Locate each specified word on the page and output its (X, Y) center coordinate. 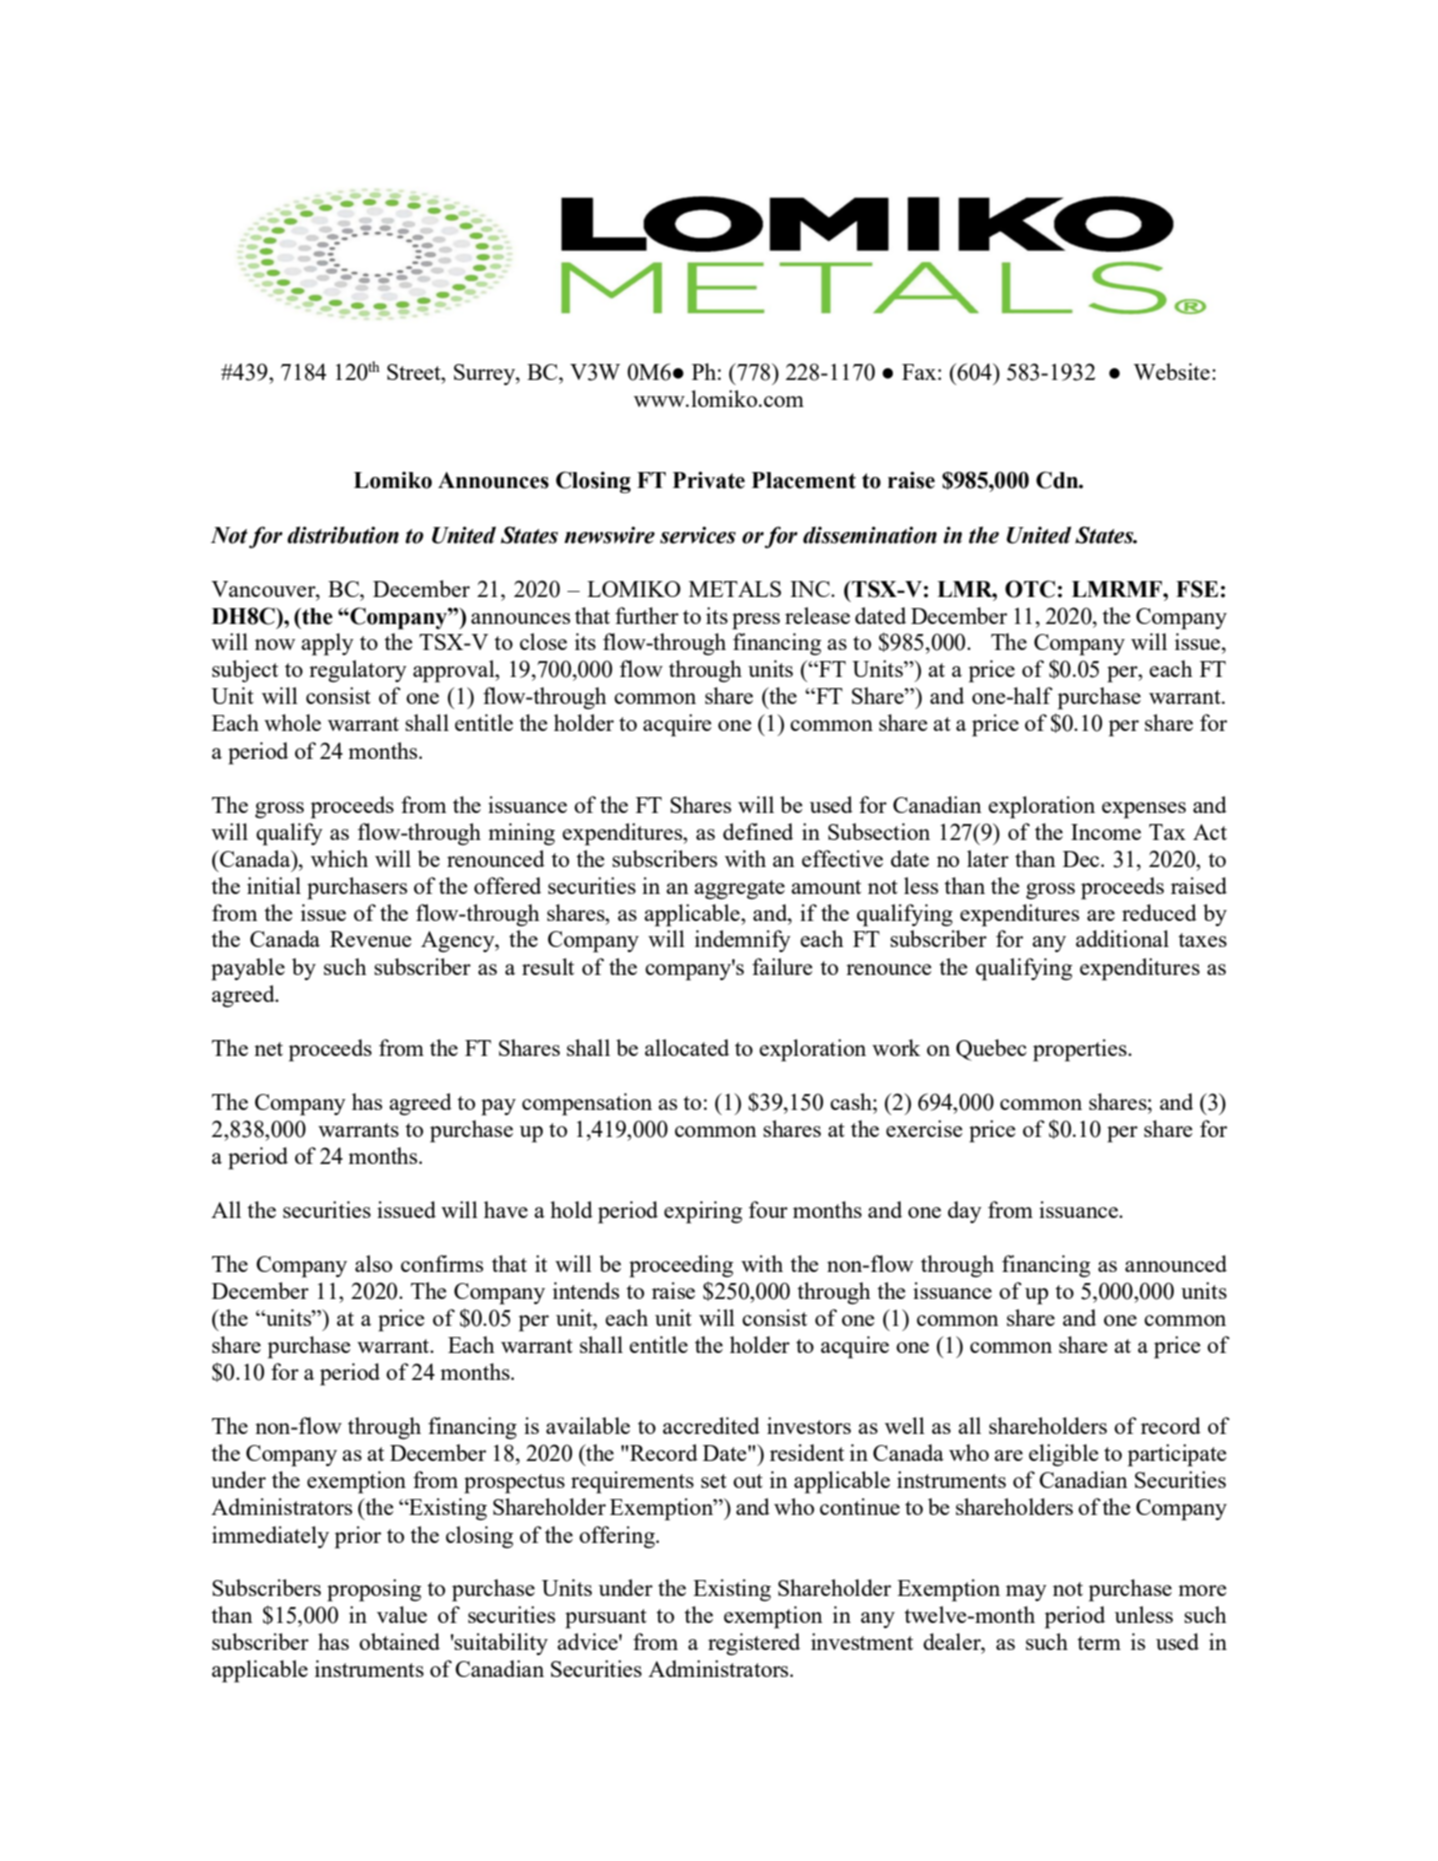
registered (754, 1644)
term (1099, 1643)
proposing (374, 1590)
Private (709, 480)
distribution (343, 535)
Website (1171, 371)
